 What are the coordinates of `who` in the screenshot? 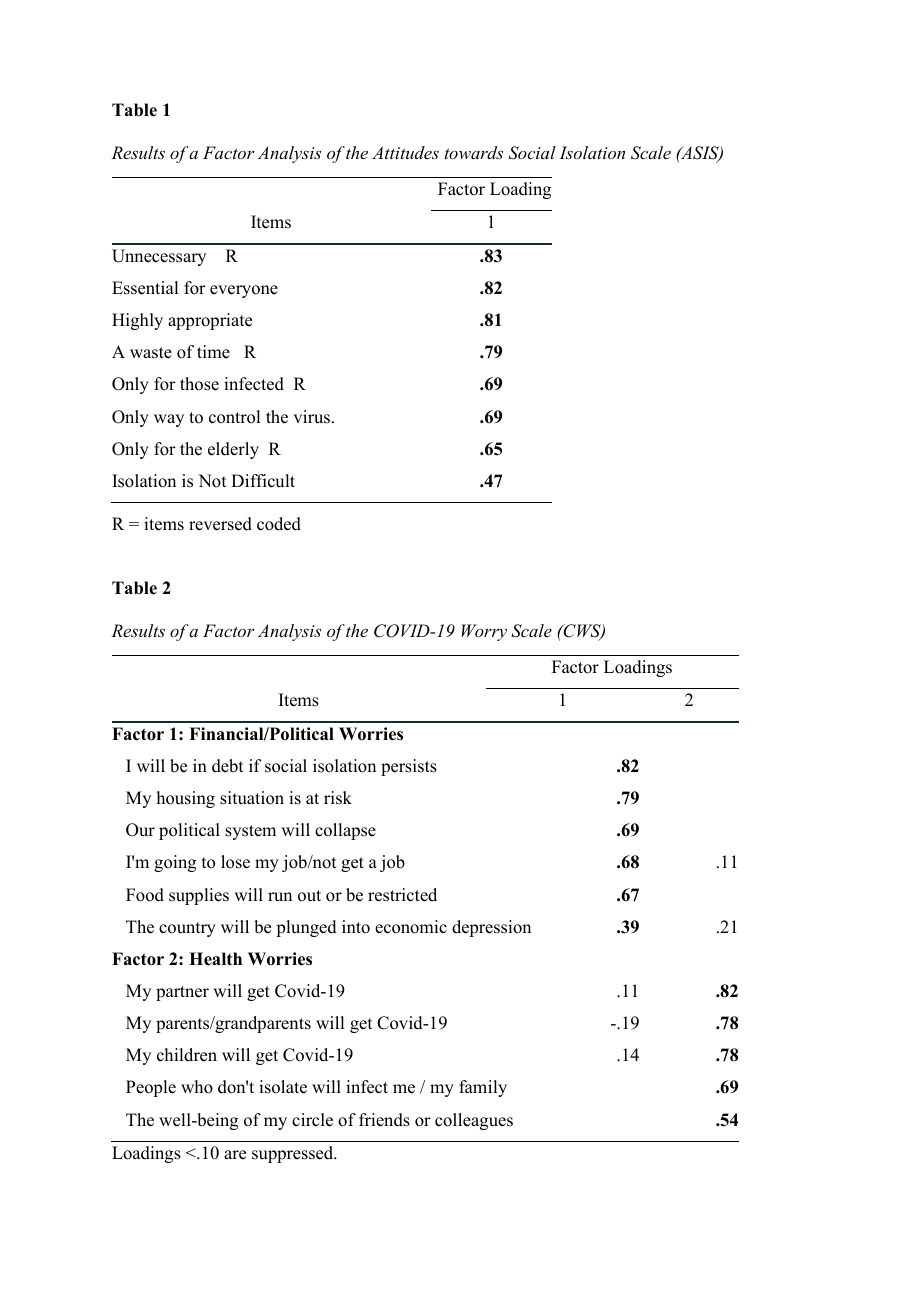 It's located at (197, 1087).
